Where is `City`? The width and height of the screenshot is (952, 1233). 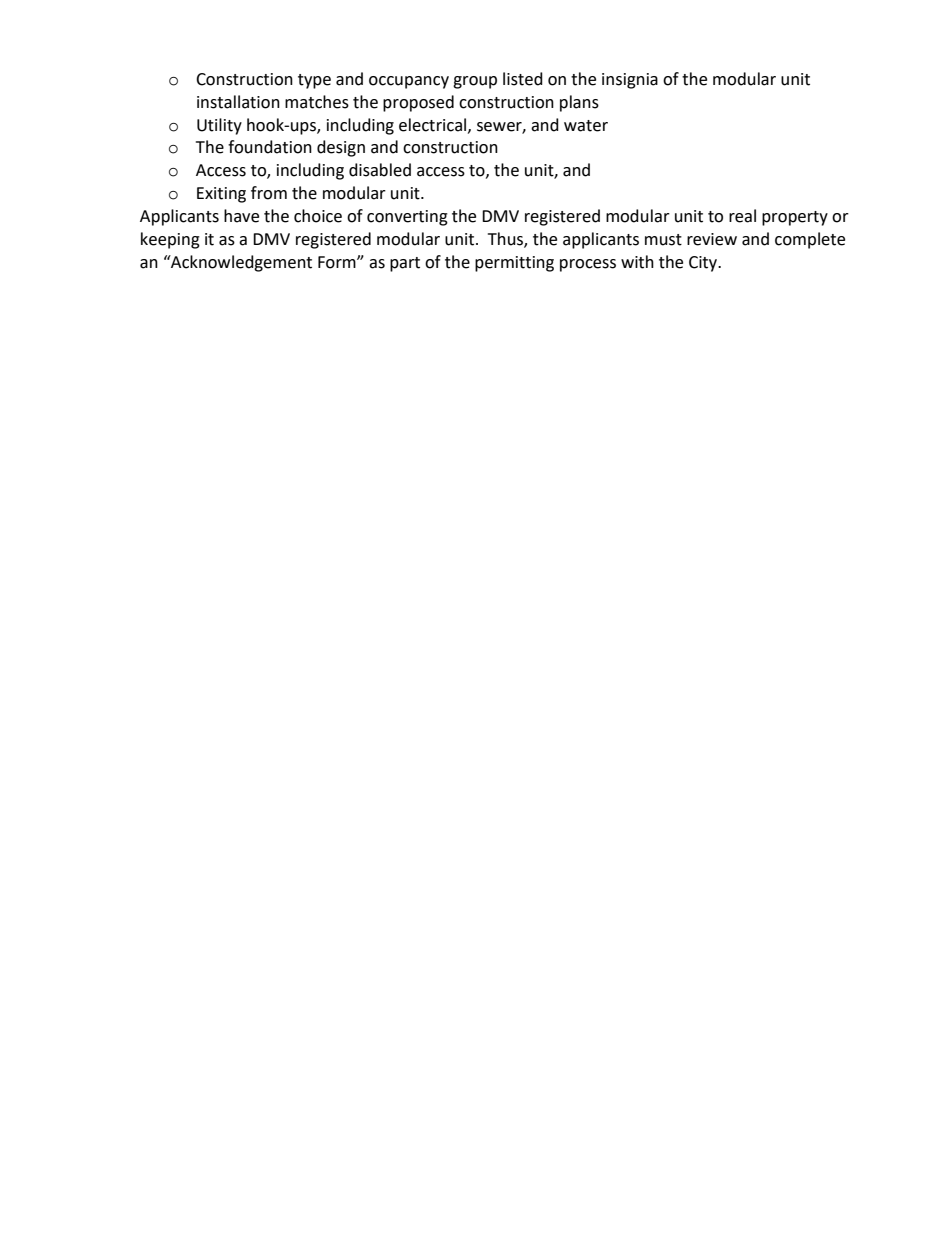 City is located at coordinates (704, 264).
